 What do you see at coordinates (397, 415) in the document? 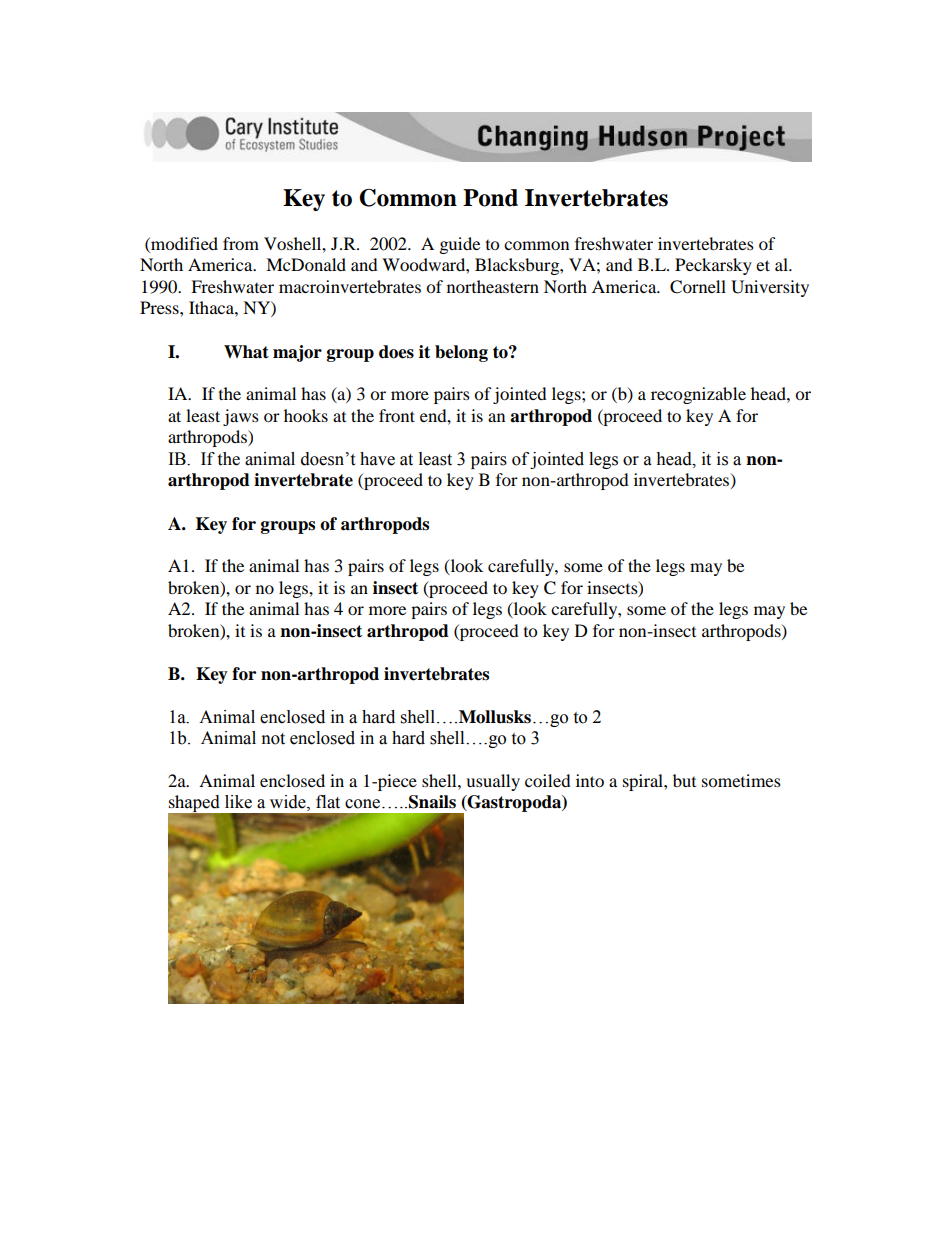
I see `front` at bounding box center [397, 415].
